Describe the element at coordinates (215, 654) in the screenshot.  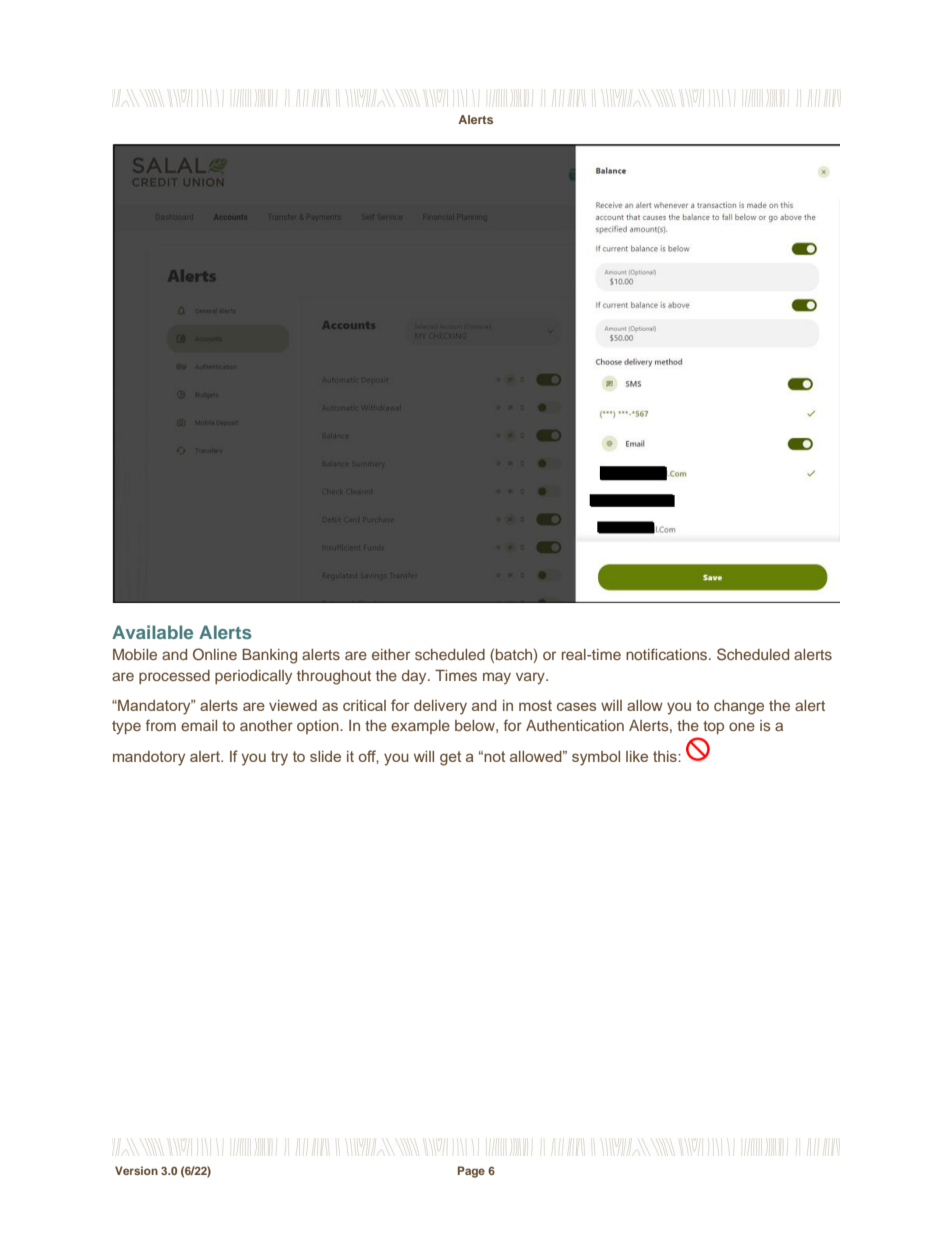
I see `Online` at that location.
